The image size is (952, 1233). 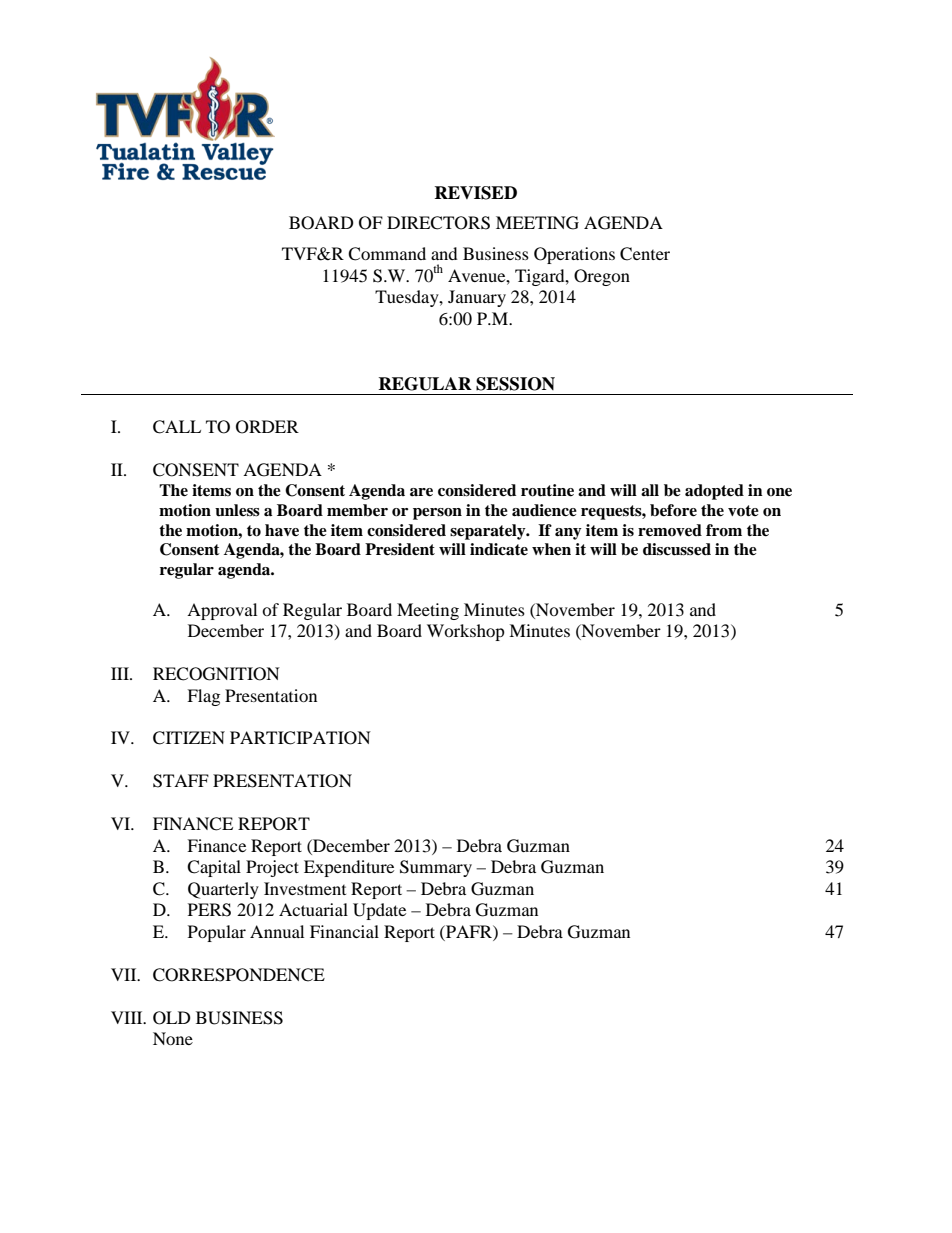 What do you see at coordinates (203, 697) in the page?
I see `Flag` at bounding box center [203, 697].
